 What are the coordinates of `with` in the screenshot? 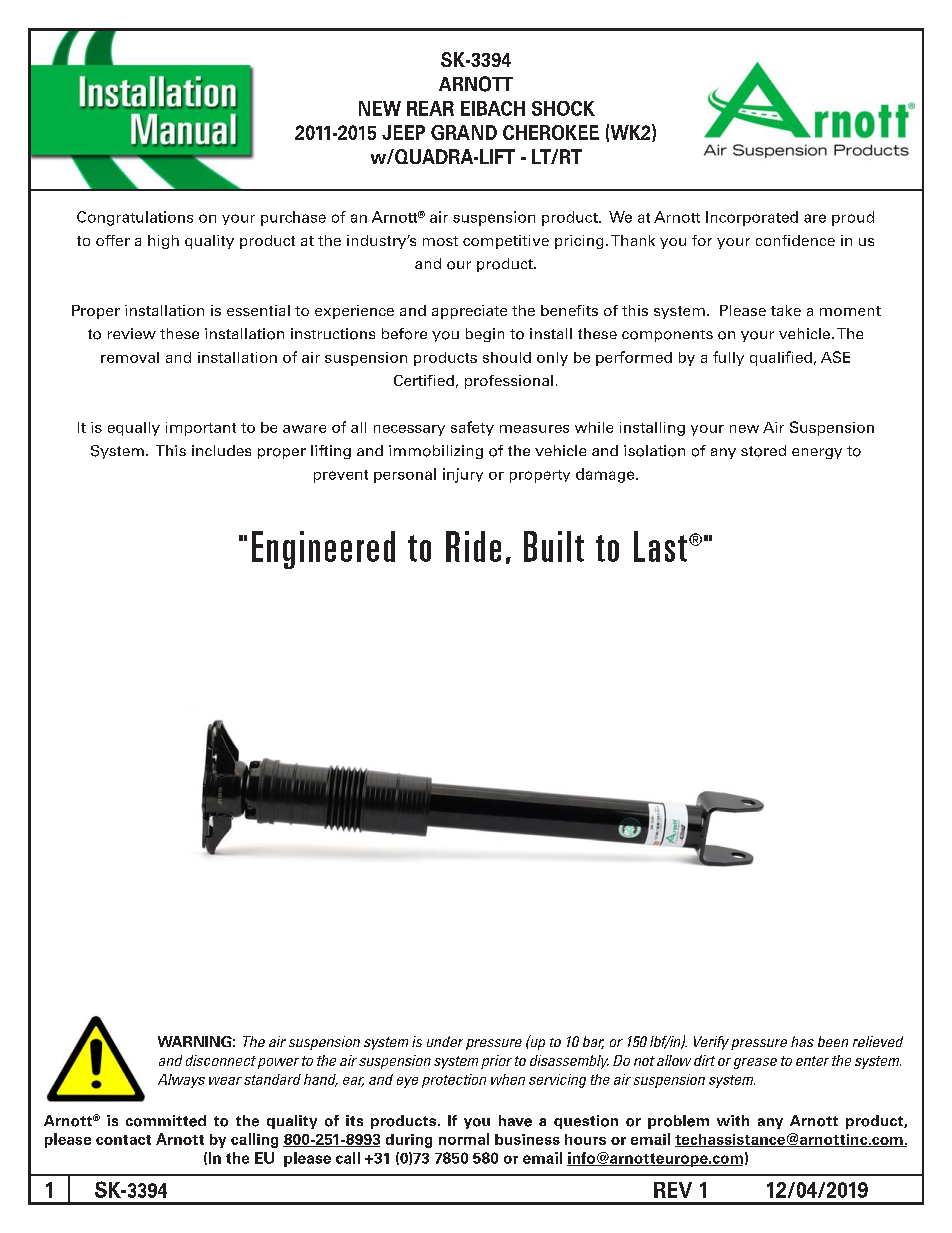 It's located at (733, 1120).
